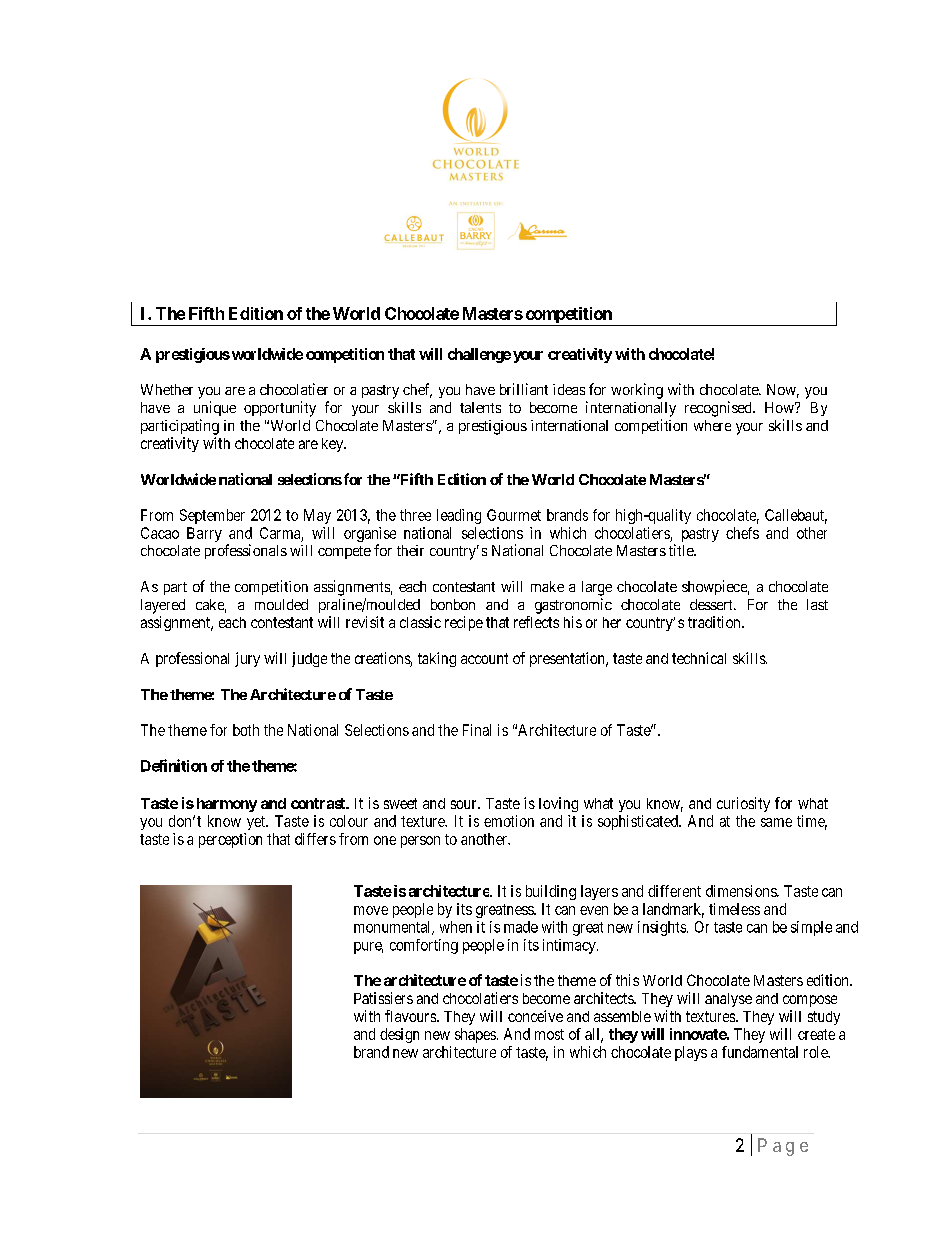 This screenshot has height=1233, width=952. Describe the element at coordinates (230, 840) in the screenshot. I see `perception` at that location.
